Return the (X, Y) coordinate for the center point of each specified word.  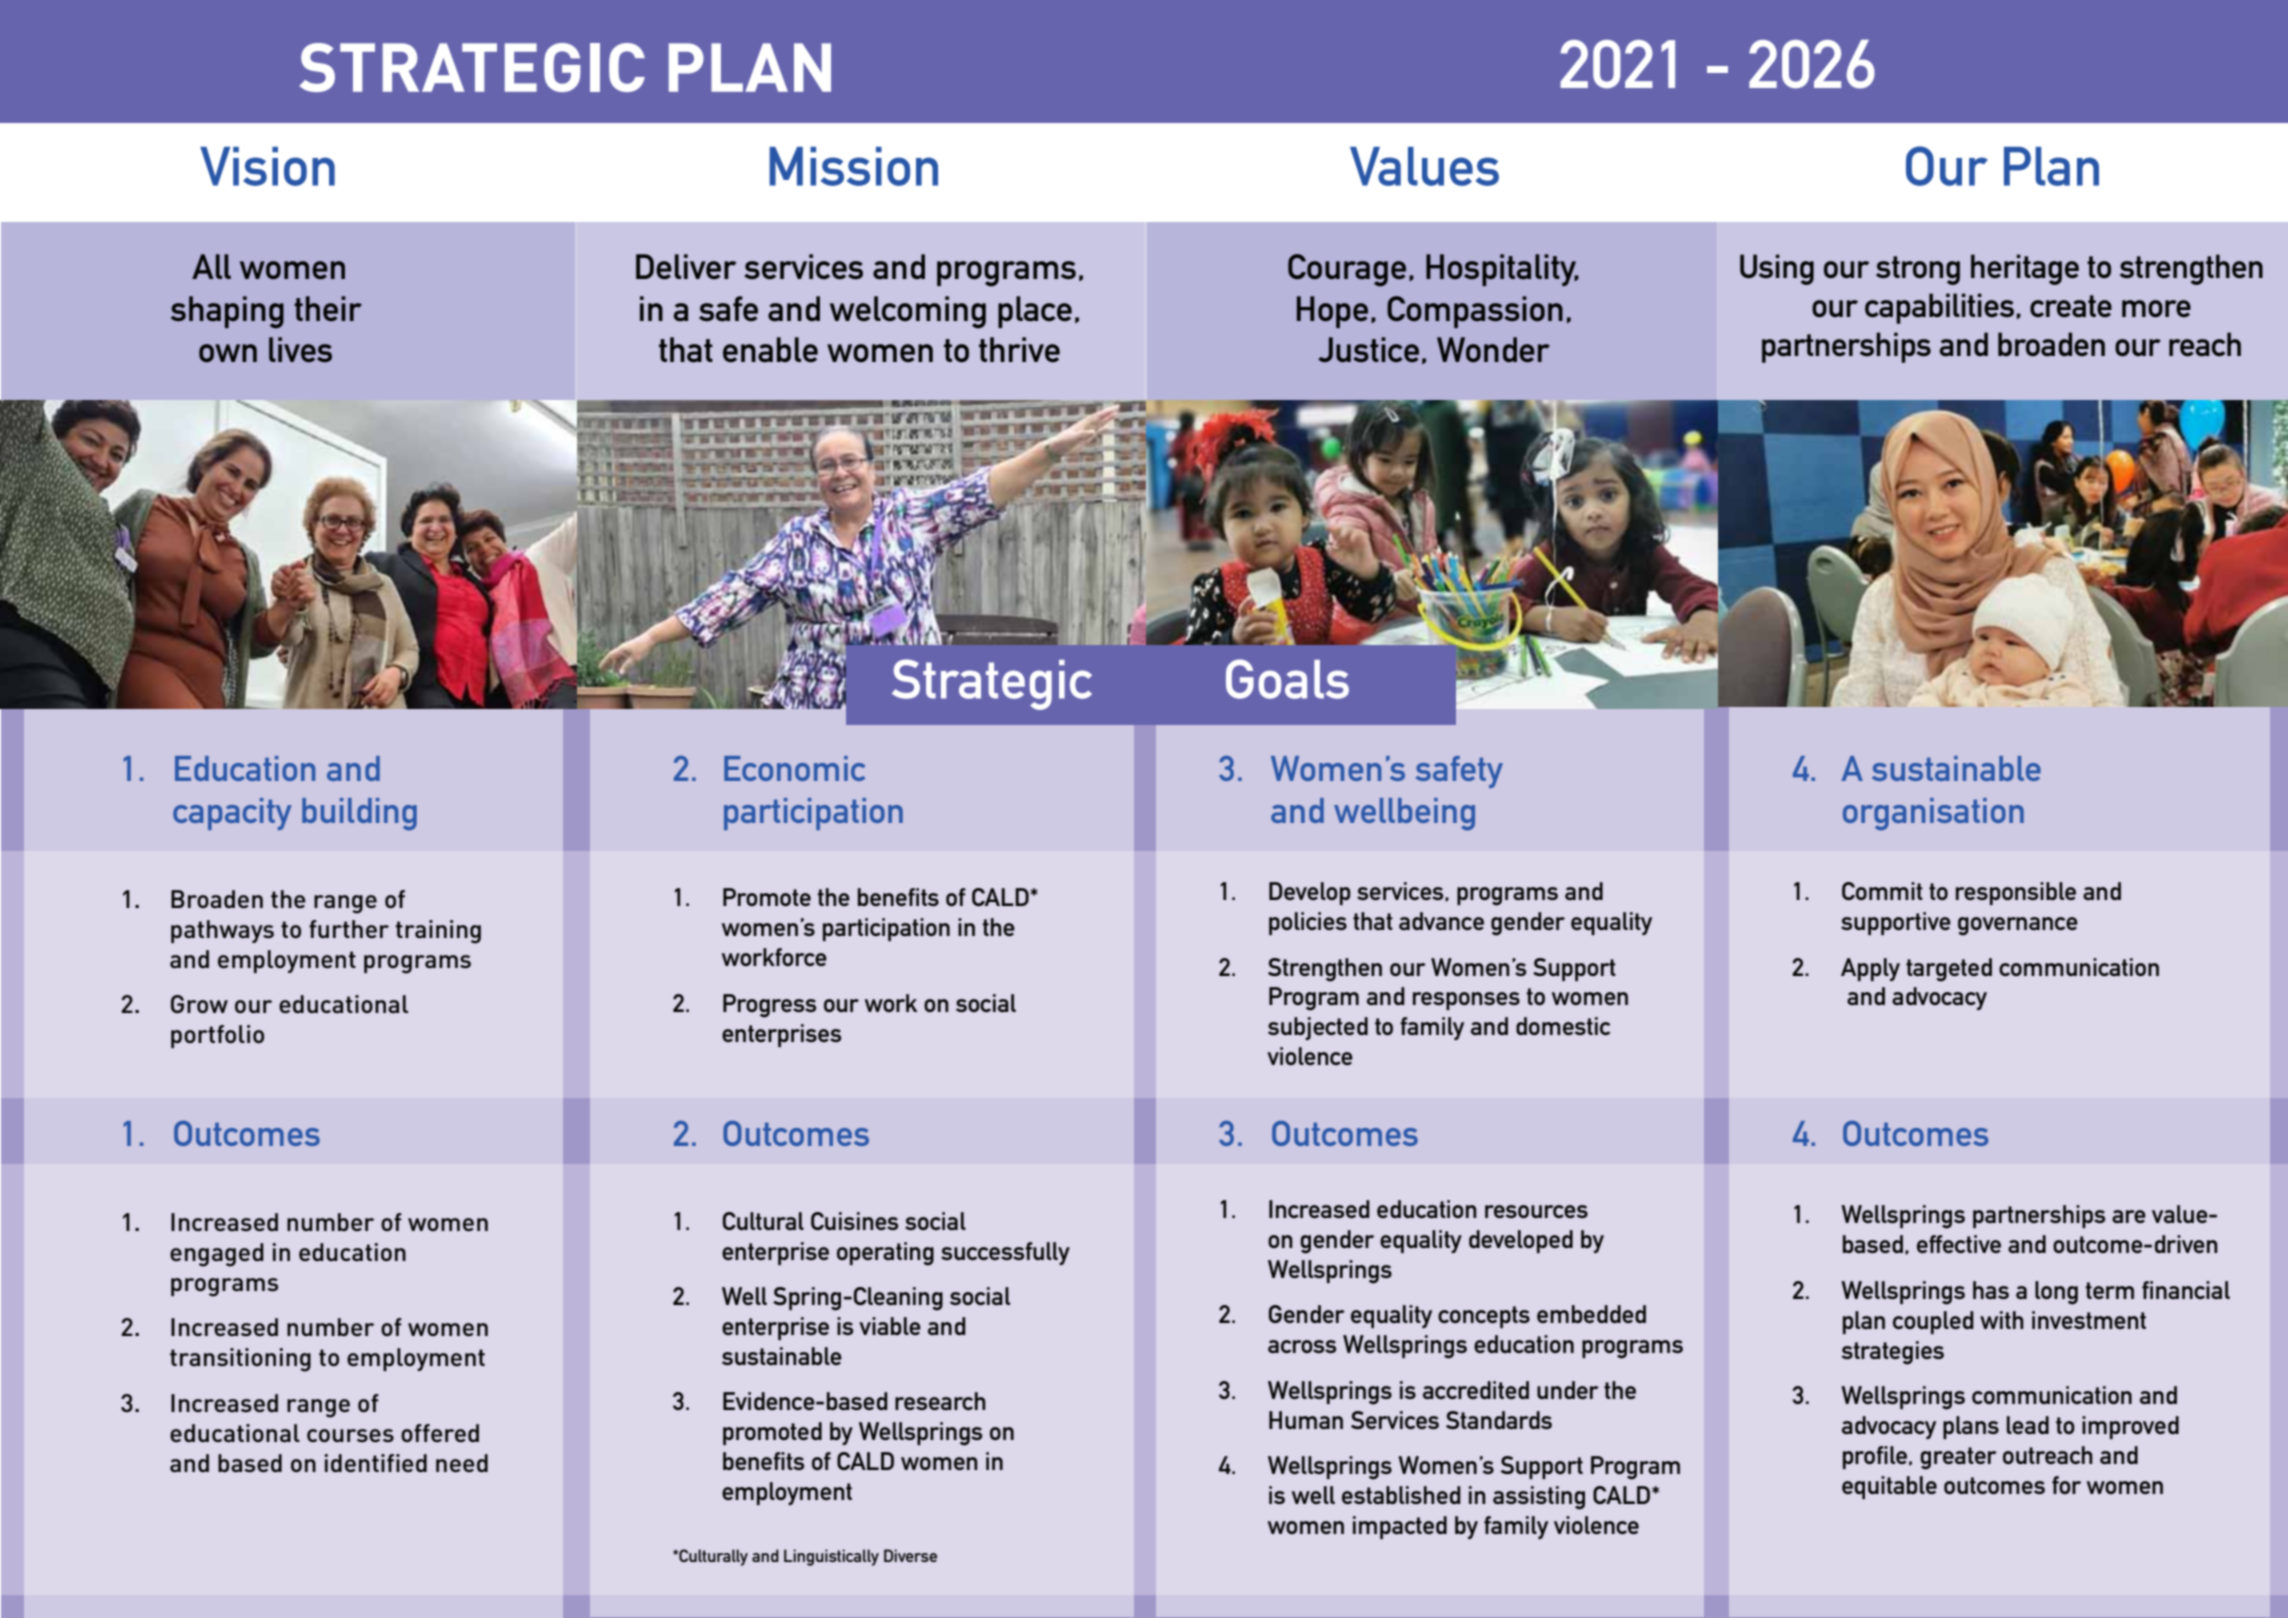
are (2129, 1216)
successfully (1005, 1253)
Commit (1882, 891)
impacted (1400, 1527)
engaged (217, 1255)
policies (1308, 923)
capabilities (1939, 308)
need (462, 1463)
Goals (1287, 679)
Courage (1347, 270)
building (359, 814)
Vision (267, 166)
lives (300, 349)
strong (1918, 270)
